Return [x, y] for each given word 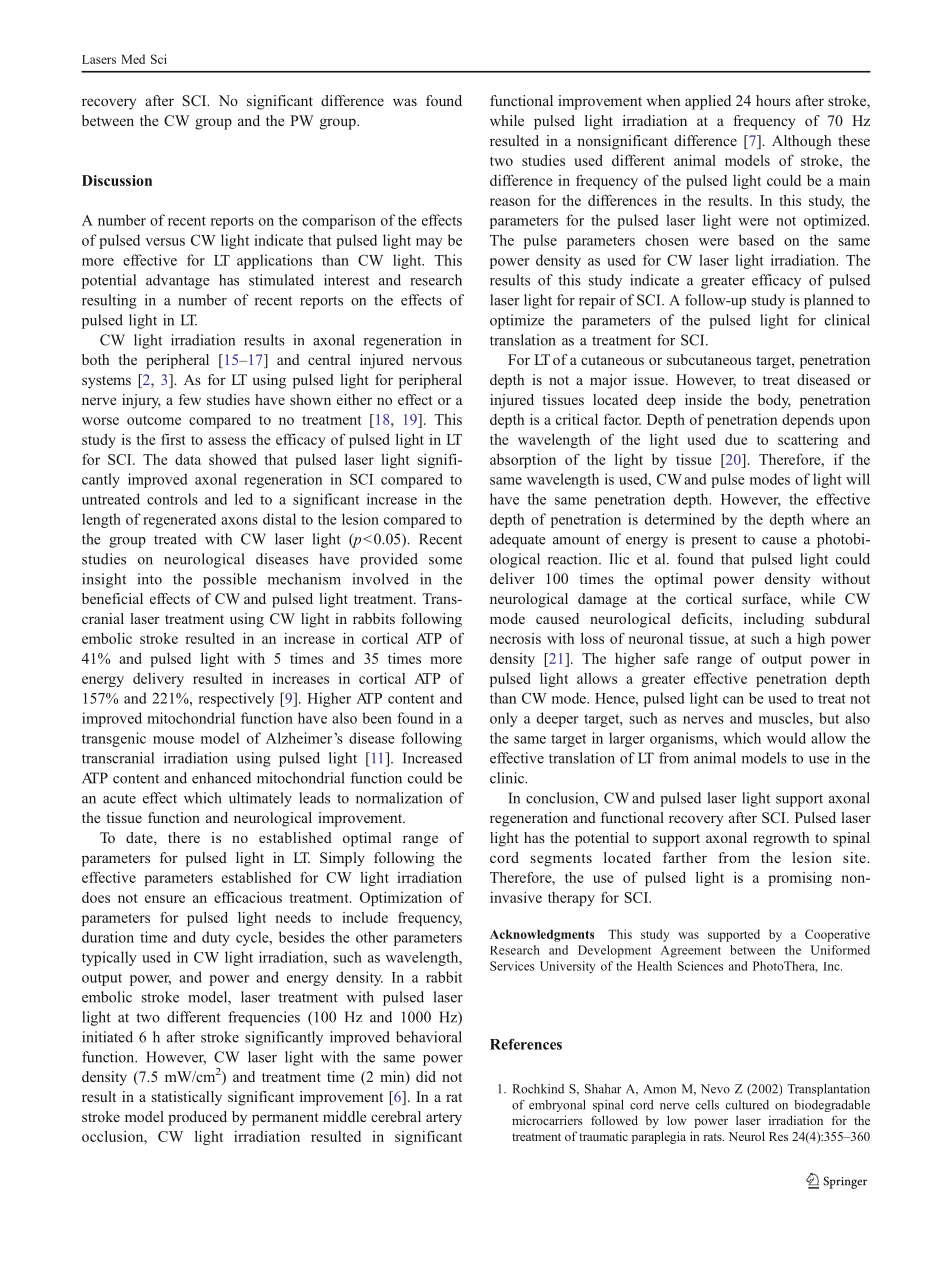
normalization [399, 798]
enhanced [221, 778]
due [736, 439]
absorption [523, 460]
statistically [187, 1098]
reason [510, 202]
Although [801, 142]
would [786, 738]
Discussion [117, 180]
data [188, 459]
